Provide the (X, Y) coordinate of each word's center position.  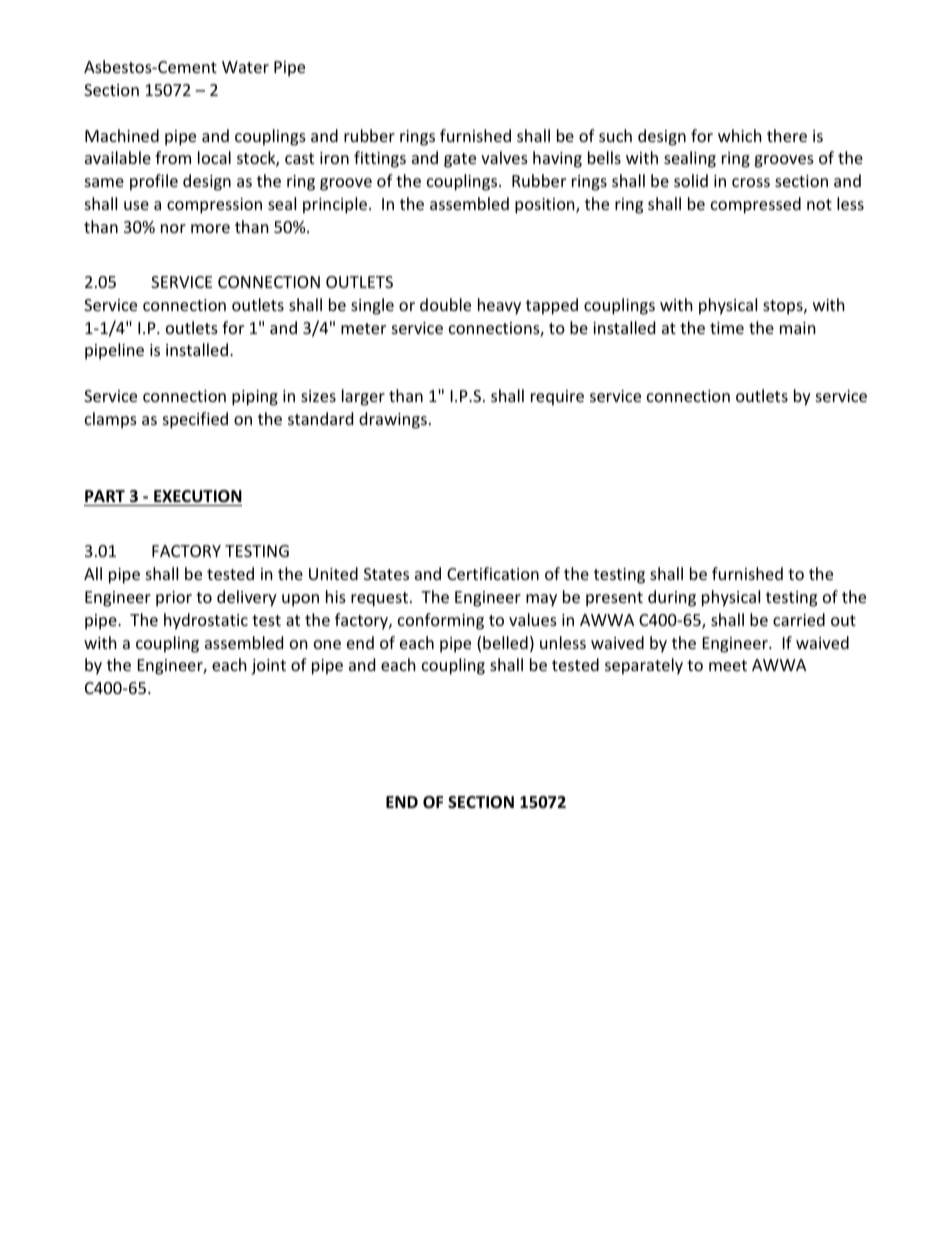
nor (173, 228)
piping (255, 398)
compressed (756, 205)
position (546, 206)
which (740, 135)
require (557, 398)
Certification (493, 573)
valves (504, 157)
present (614, 599)
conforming (441, 621)
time (727, 328)
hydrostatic (206, 621)
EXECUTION (197, 498)
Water (245, 67)
